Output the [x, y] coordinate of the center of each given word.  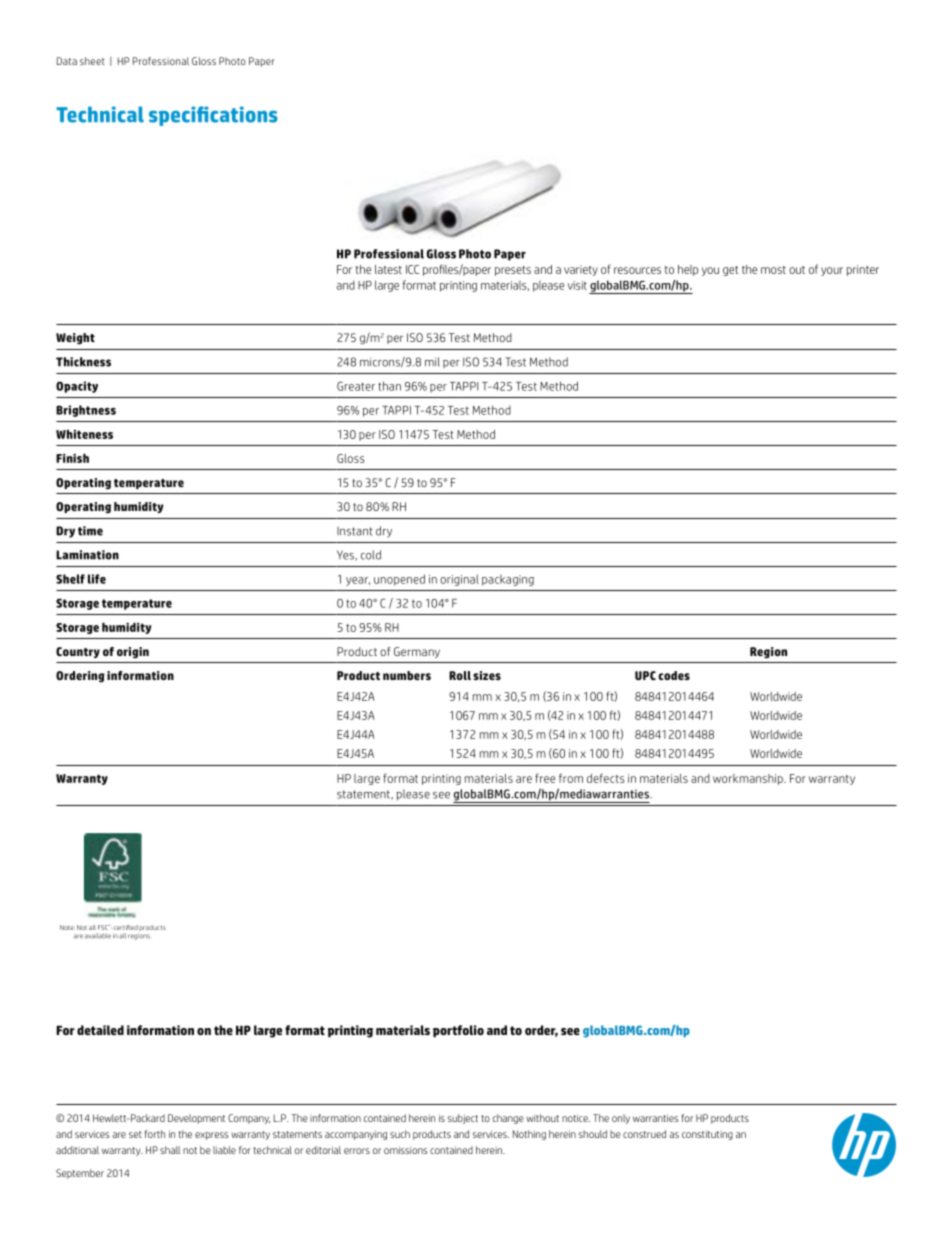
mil [432, 362]
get [730, 271]
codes [674, 675]
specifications [213, 116]
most [773, 270]
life [97, 579]
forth [155, 1134]
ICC [412, 269]
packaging [508, 580]
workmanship [749, 779]
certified [125, 927]
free [545, 778]
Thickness [83, 362]
